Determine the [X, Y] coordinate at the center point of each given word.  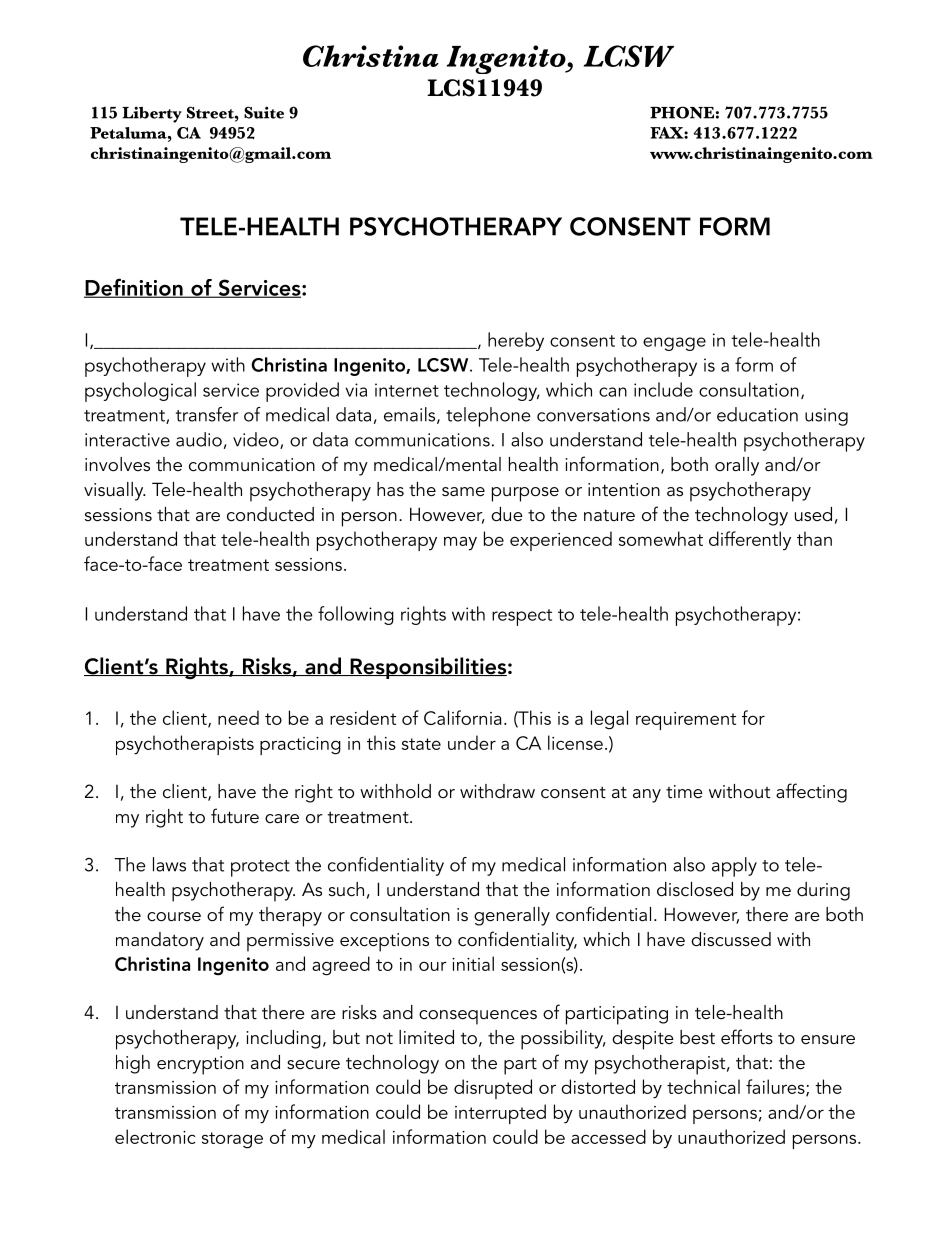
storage [232, 1140]
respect [522, 617]
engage [674, 344]
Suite [264, 112]
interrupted [500, 1114]
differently [750, 540]
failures [776, 1088]
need [238, 717]
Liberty [152, 114]
